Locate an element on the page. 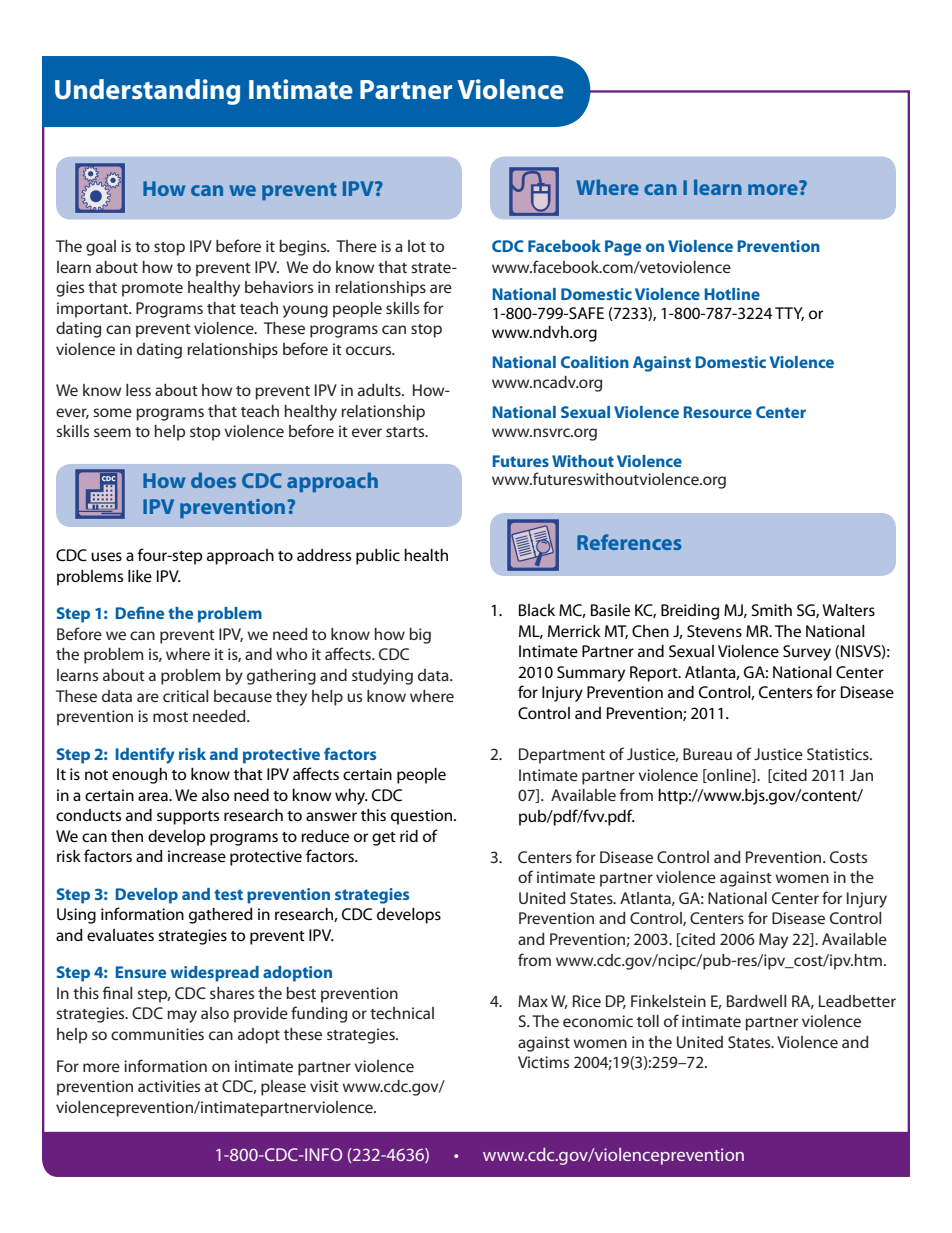  Resource is located at coordinates (717, 412).
